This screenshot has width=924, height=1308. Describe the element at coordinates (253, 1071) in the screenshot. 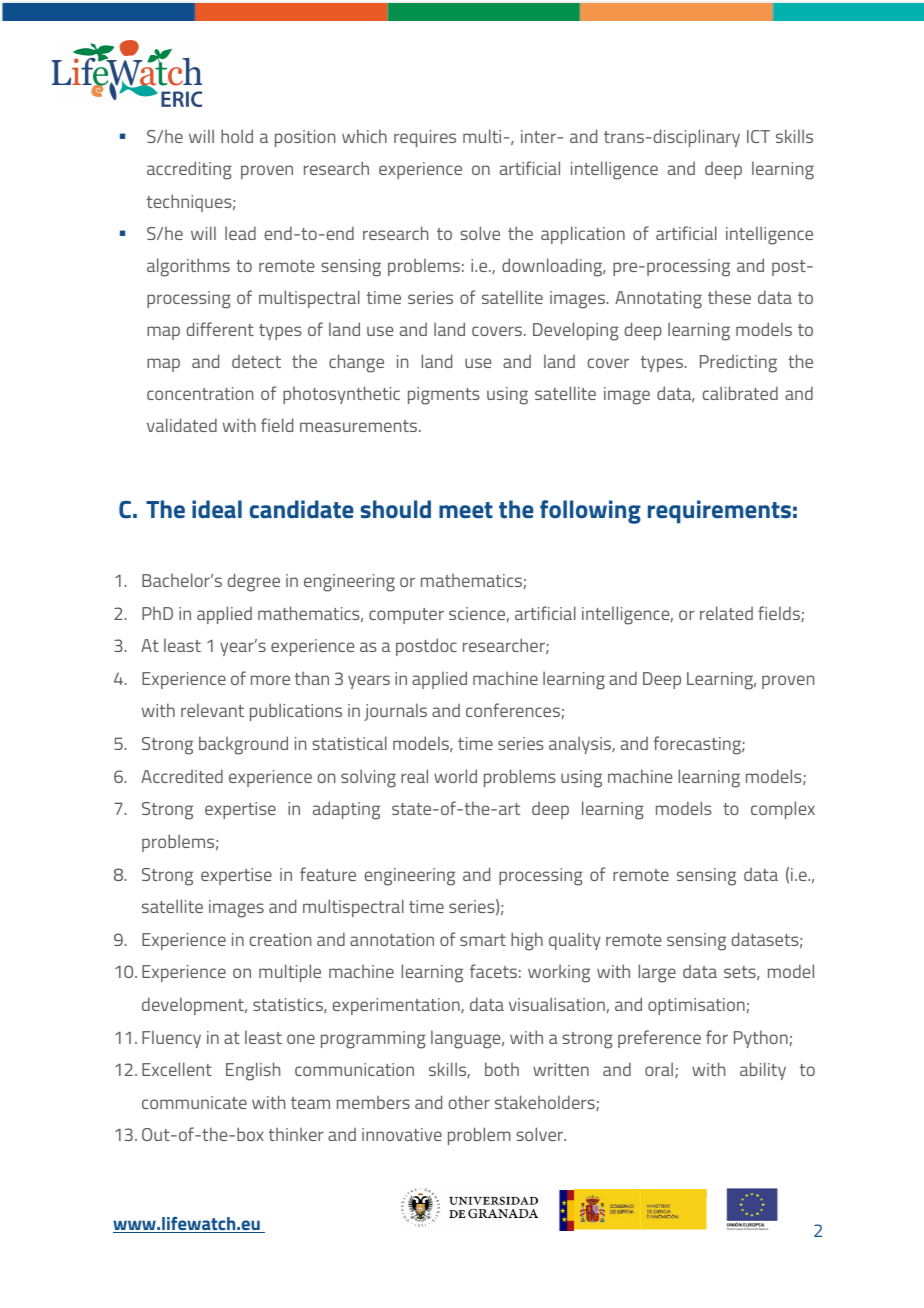

I see `English` at that location.
